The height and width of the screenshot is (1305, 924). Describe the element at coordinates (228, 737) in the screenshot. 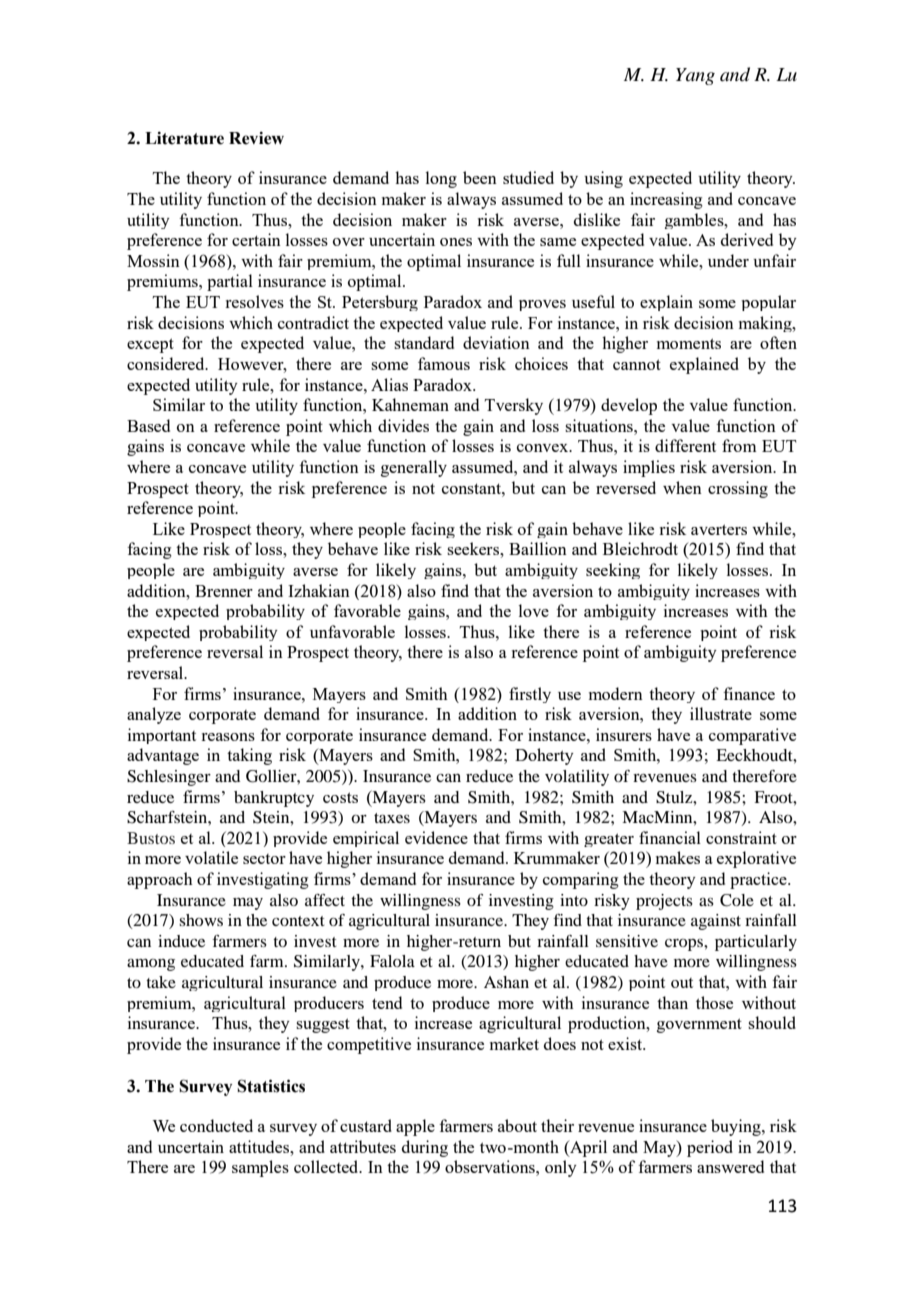

I see `reasons` at that location.
